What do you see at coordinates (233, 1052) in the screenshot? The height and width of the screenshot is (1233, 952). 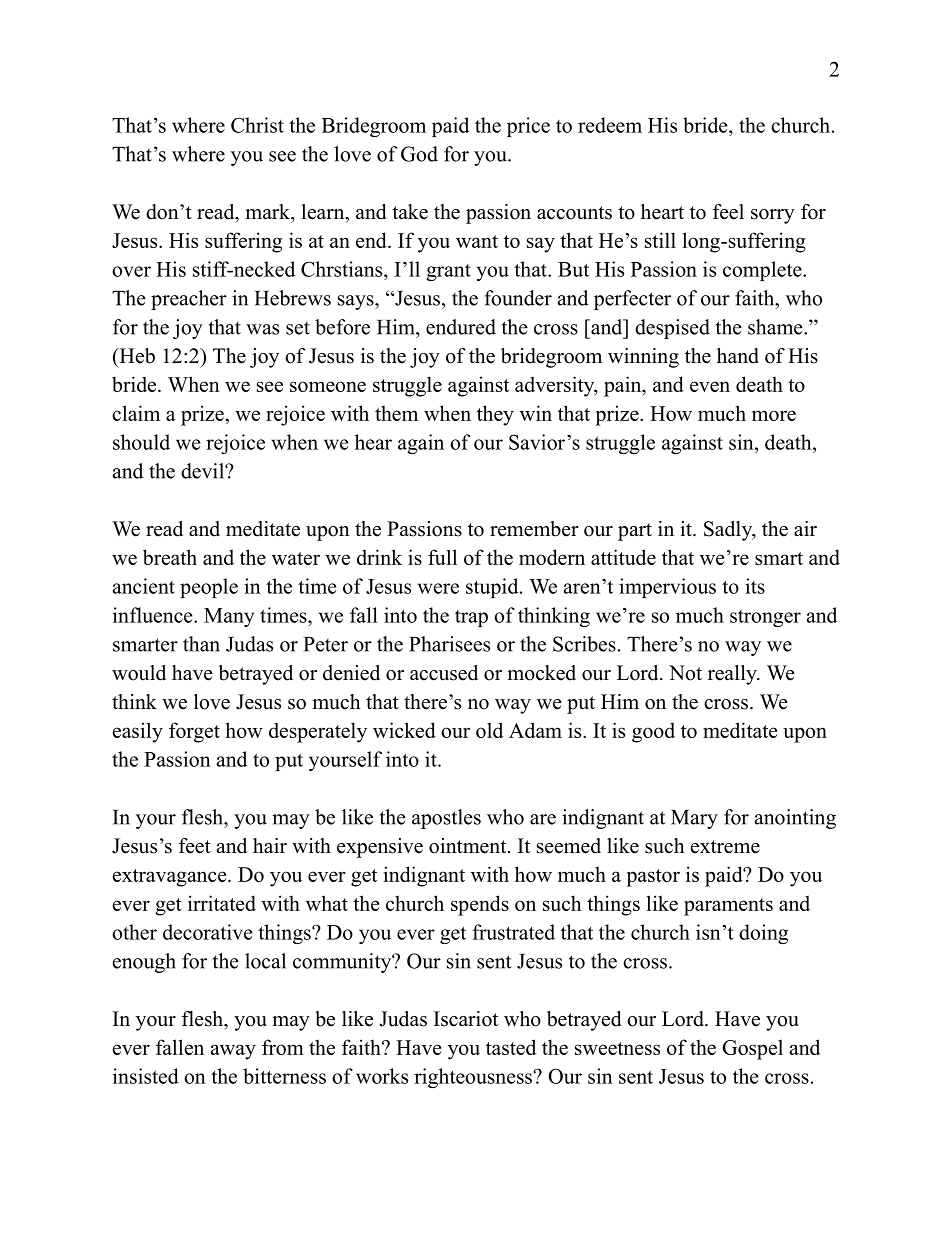 I see `away` at bounding box center [233, 1052].
